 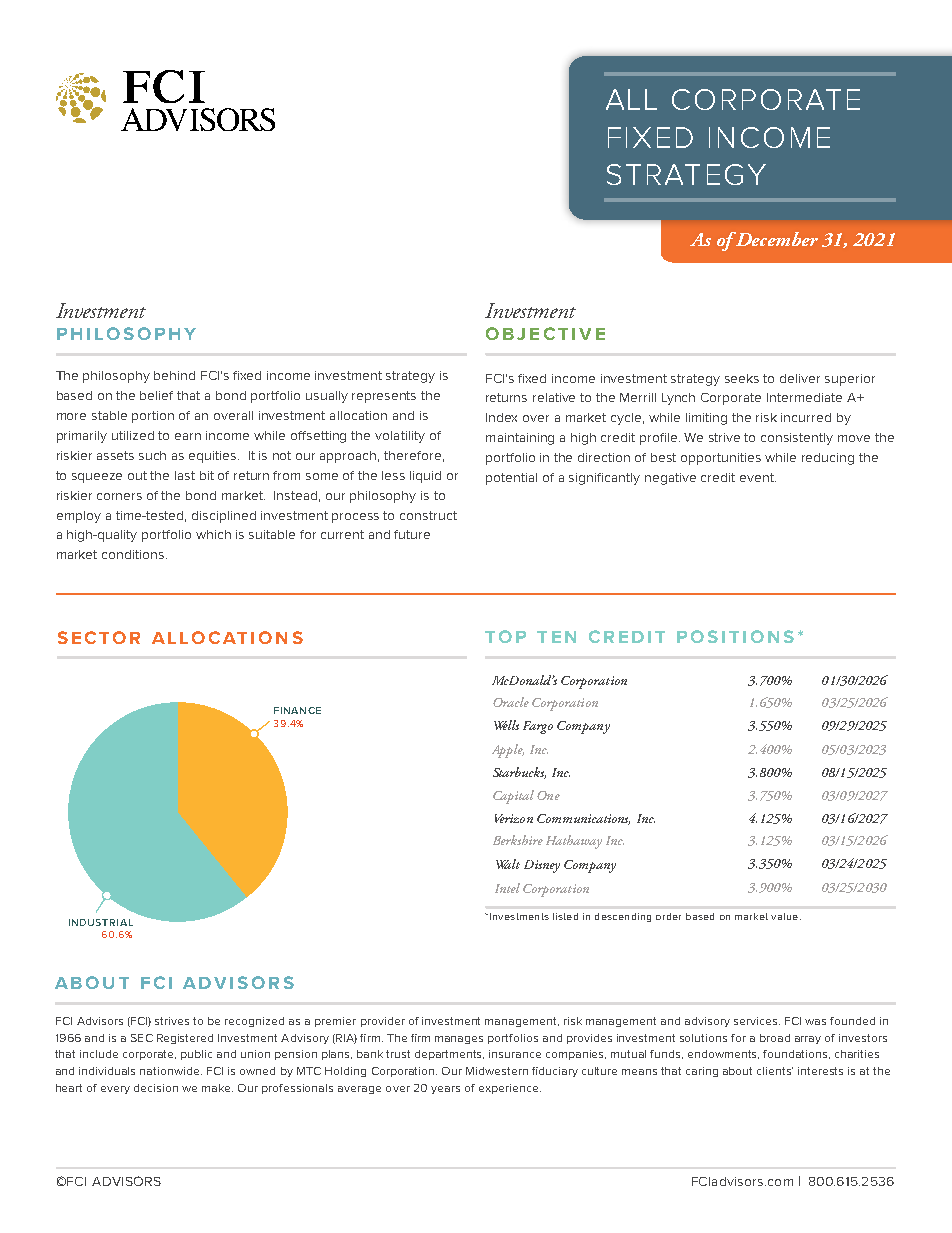 What do you see at coordinates (171, 1071) in the page?
I see `nationwide` at bounding box center [171, 1071].
